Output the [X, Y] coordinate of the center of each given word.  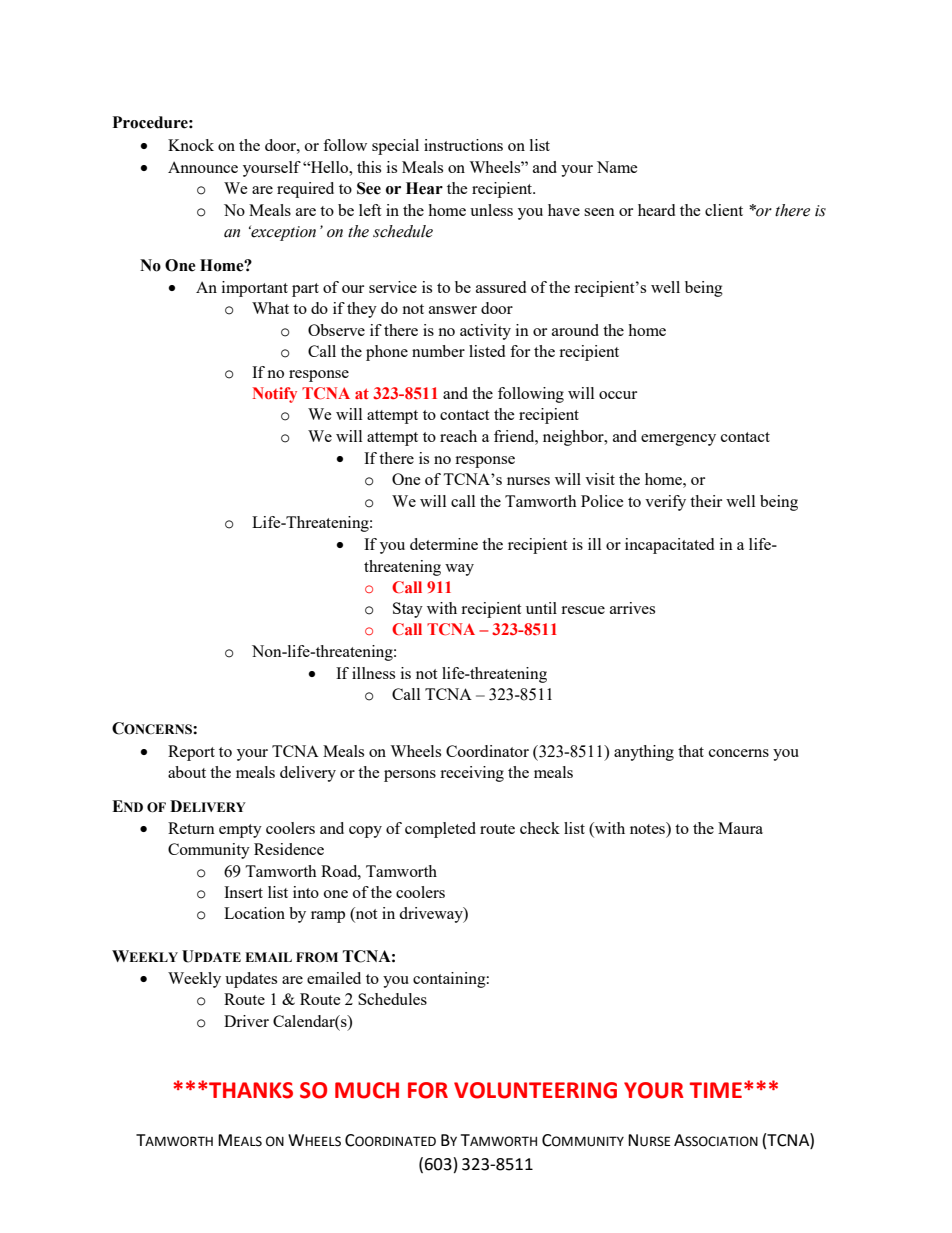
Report [191, 753]
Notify [275, 395]
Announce [203, 167]
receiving [472, 774]
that [691, 751]
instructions [463, 145]
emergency [678, 440]
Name [617, 167]
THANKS [251, 1090]
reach [458, 436]
